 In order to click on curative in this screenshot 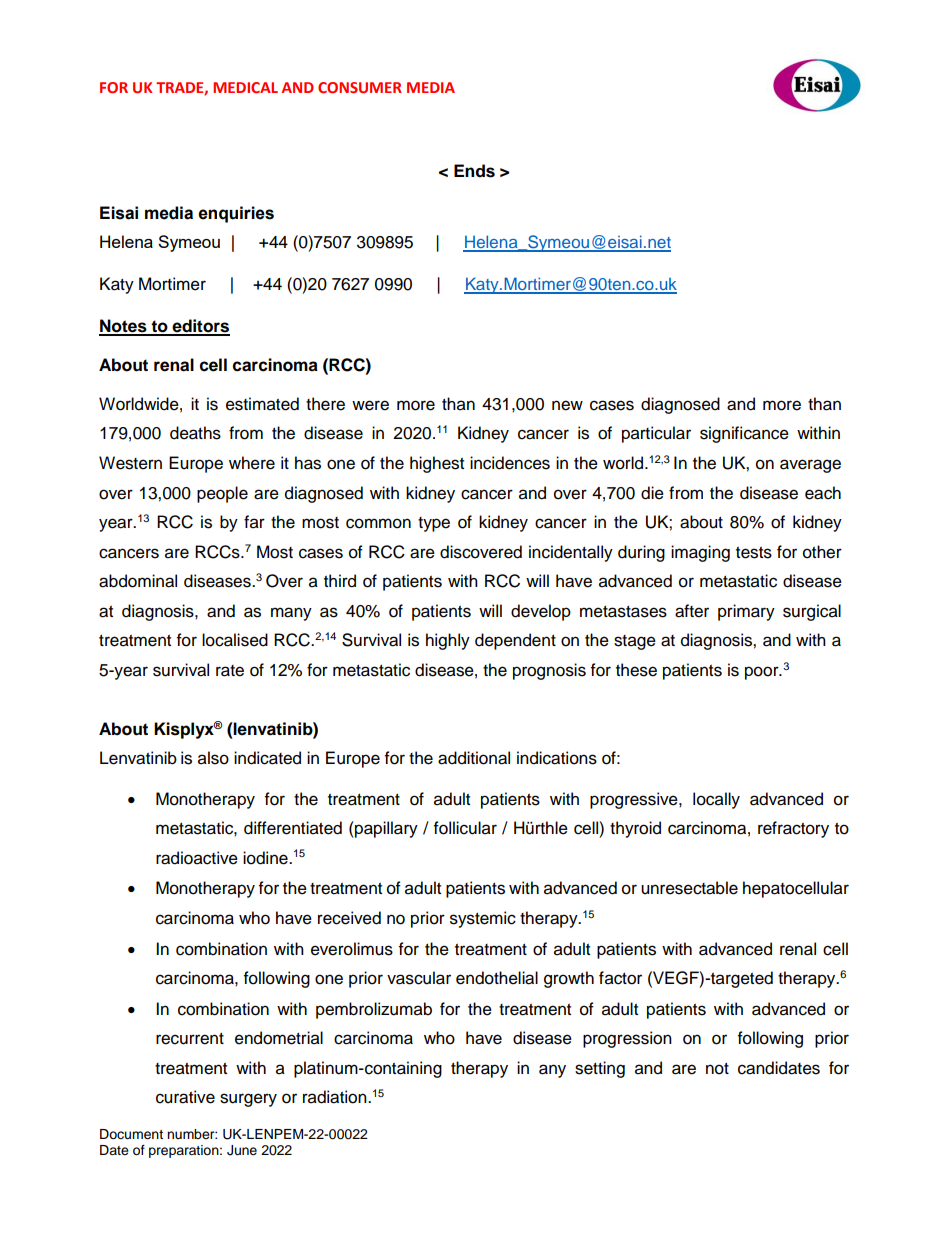, I will do `click(185, 1097)`.
